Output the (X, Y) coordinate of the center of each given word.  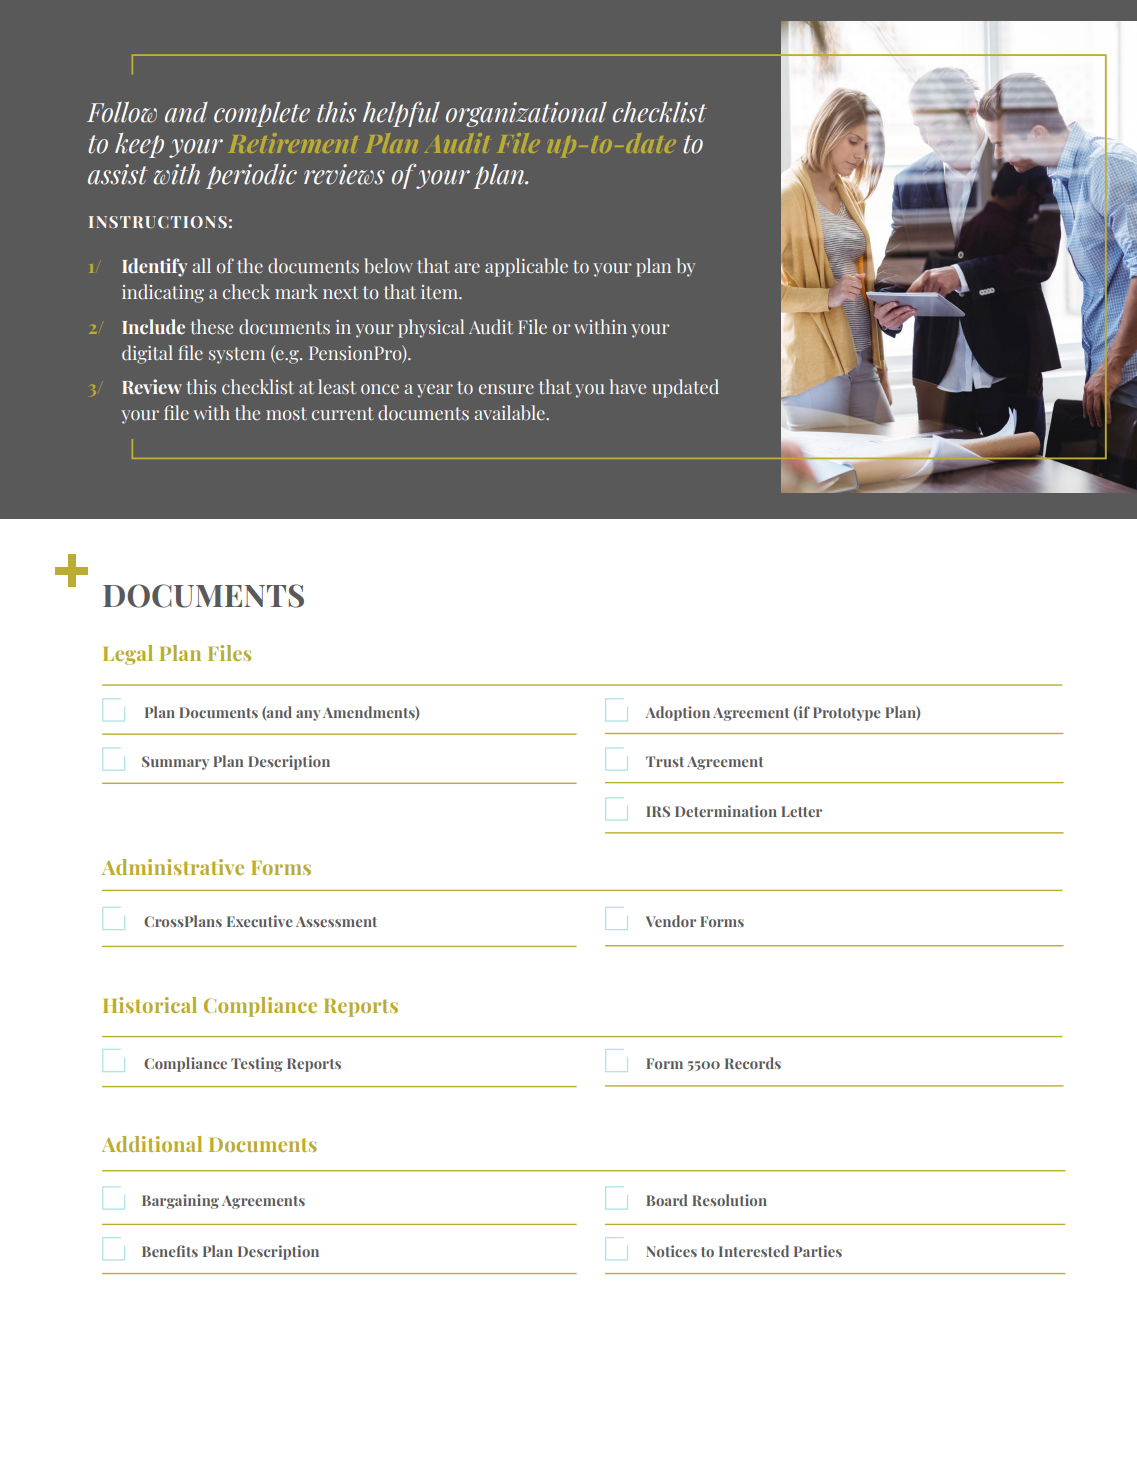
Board (667, 1200)
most (286, 414)
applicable (526, 267)
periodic (251, 176)
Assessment (336, 921)
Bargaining (180, 1201)
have (627, 387)
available (510, 412)
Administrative (173, 867)
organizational (526, 114)
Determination (726, 811)
